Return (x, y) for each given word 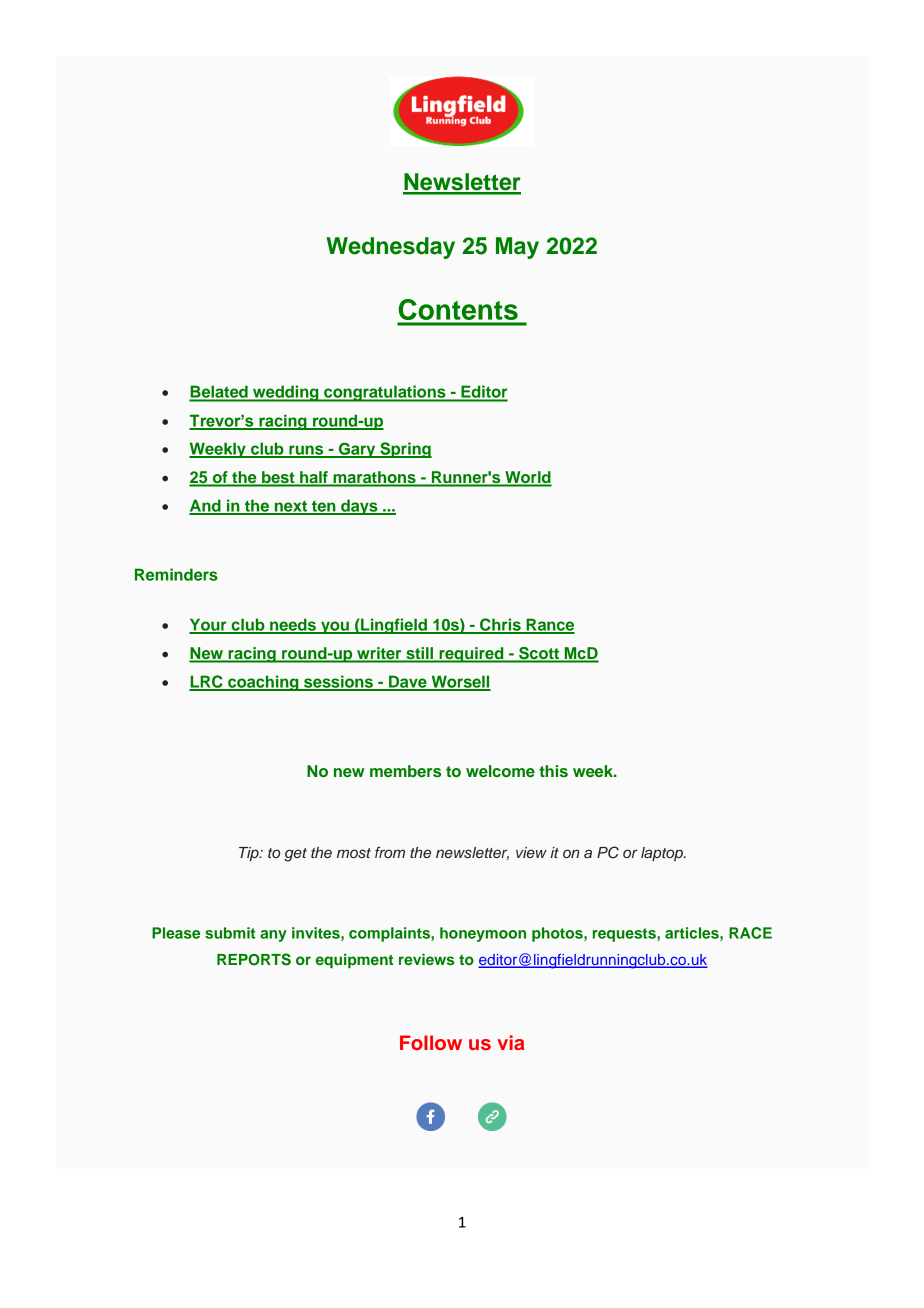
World (527, 478)
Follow (431, 1042)
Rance (549, 625)
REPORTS (254, 959)
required (471, 655)
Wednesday (390, 248)
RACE (750, 933)
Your (209, 625)
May (517, 248)
